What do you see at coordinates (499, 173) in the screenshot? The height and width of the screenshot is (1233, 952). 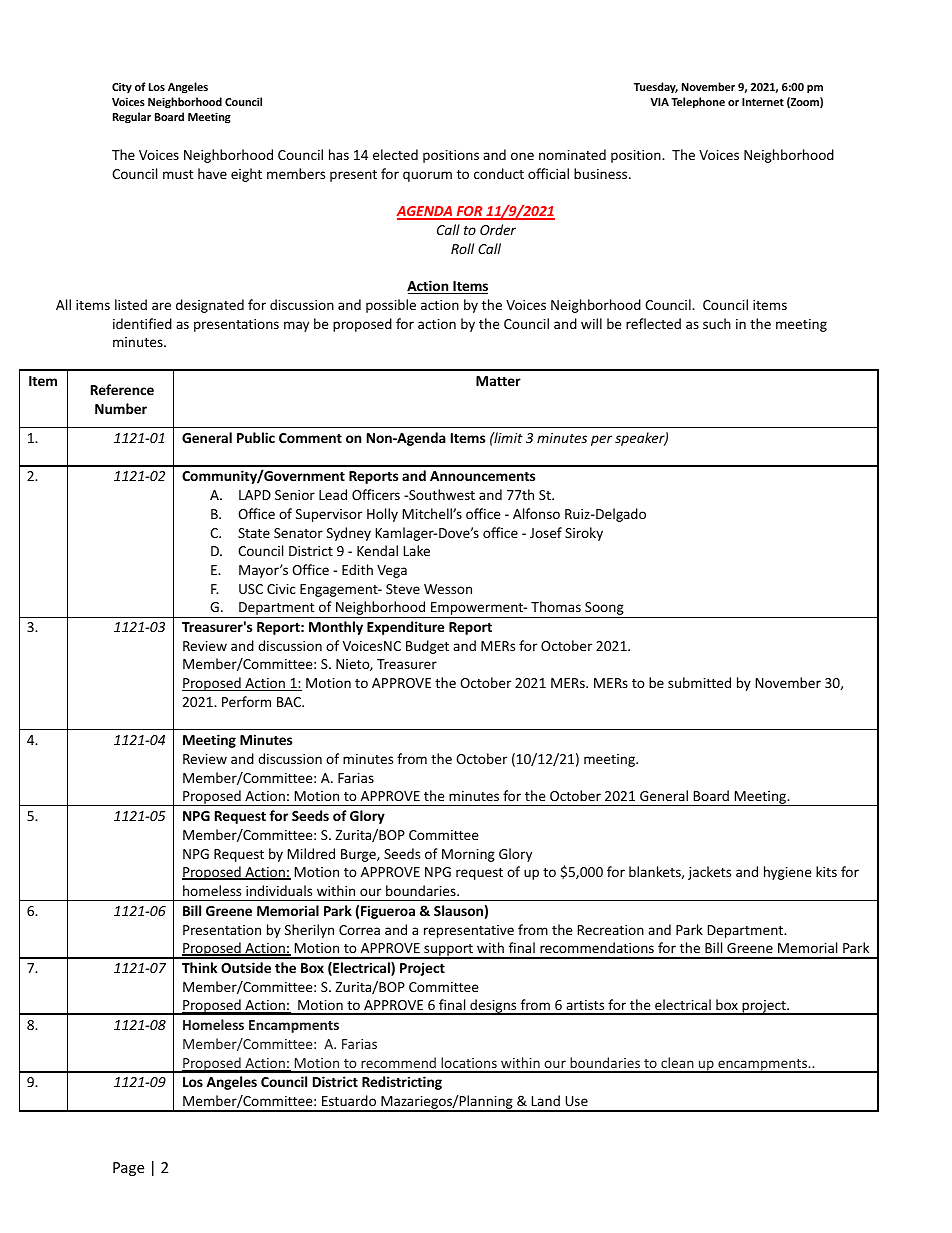 I see `conduct` at bounding box center [499, 173].
